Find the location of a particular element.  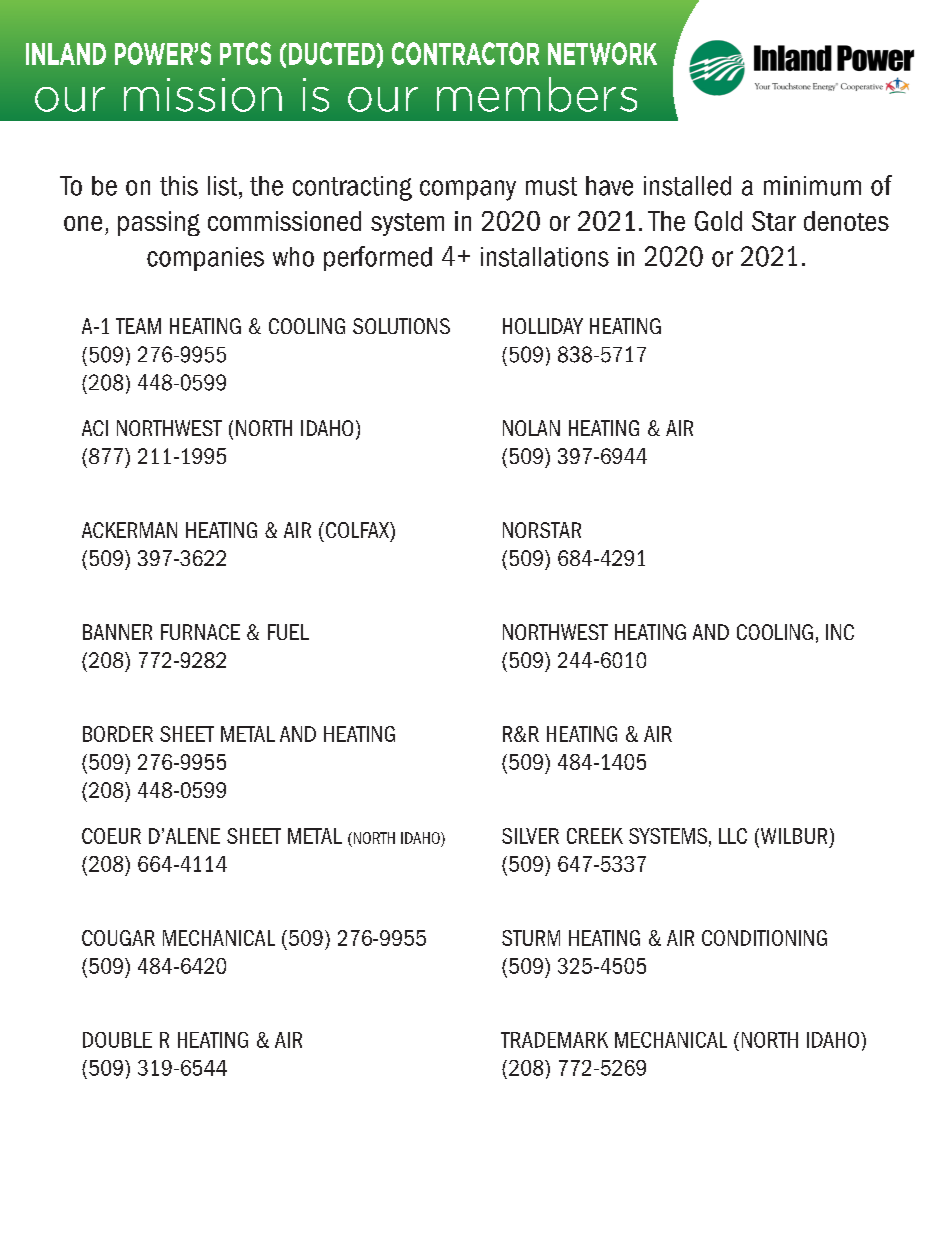

TEAM is located at coordinates (138, 326).
